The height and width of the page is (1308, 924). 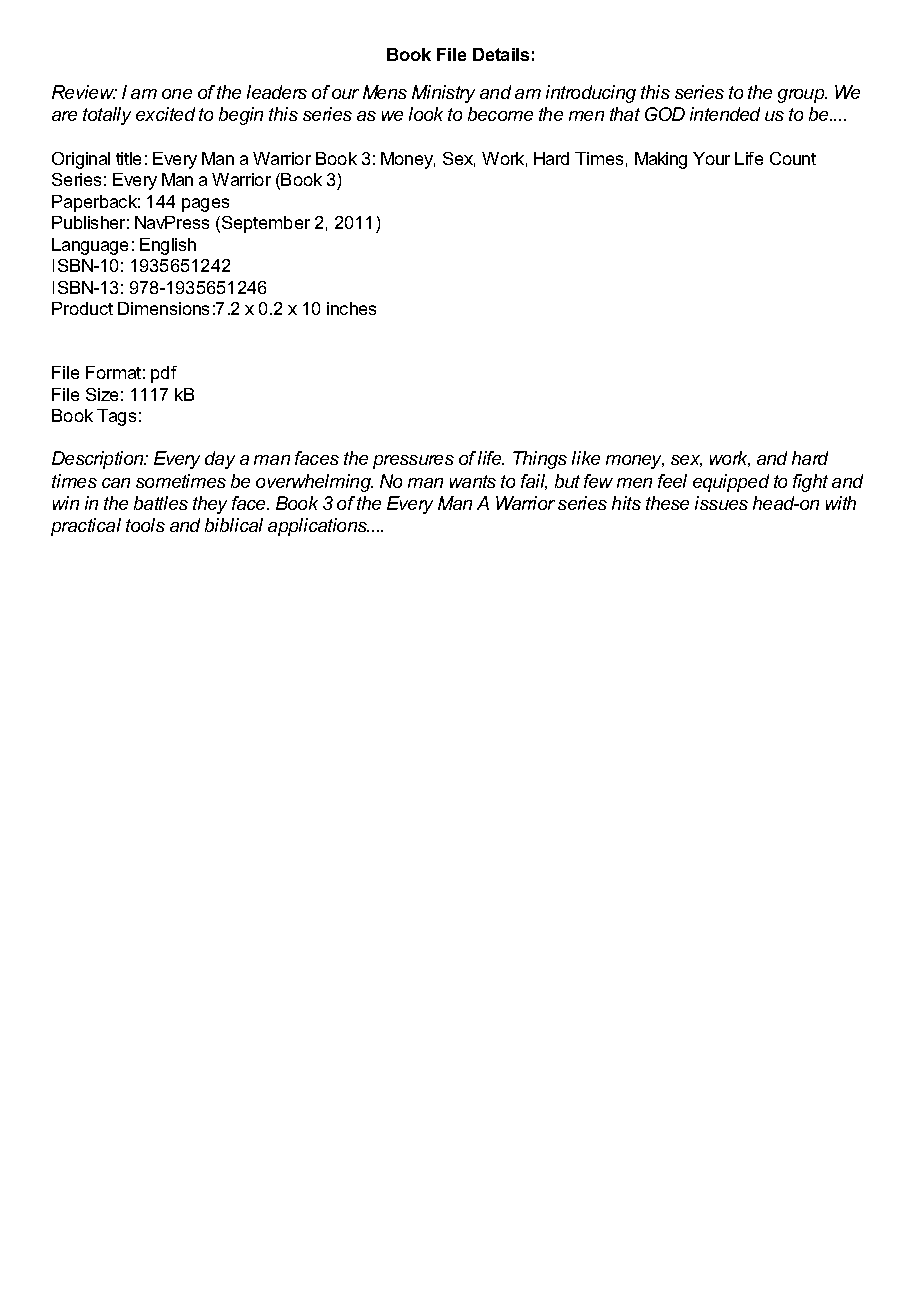 What do you see at coordinates (711, 158) in the page?
I see `Your` at bounding box center [711, 158].
